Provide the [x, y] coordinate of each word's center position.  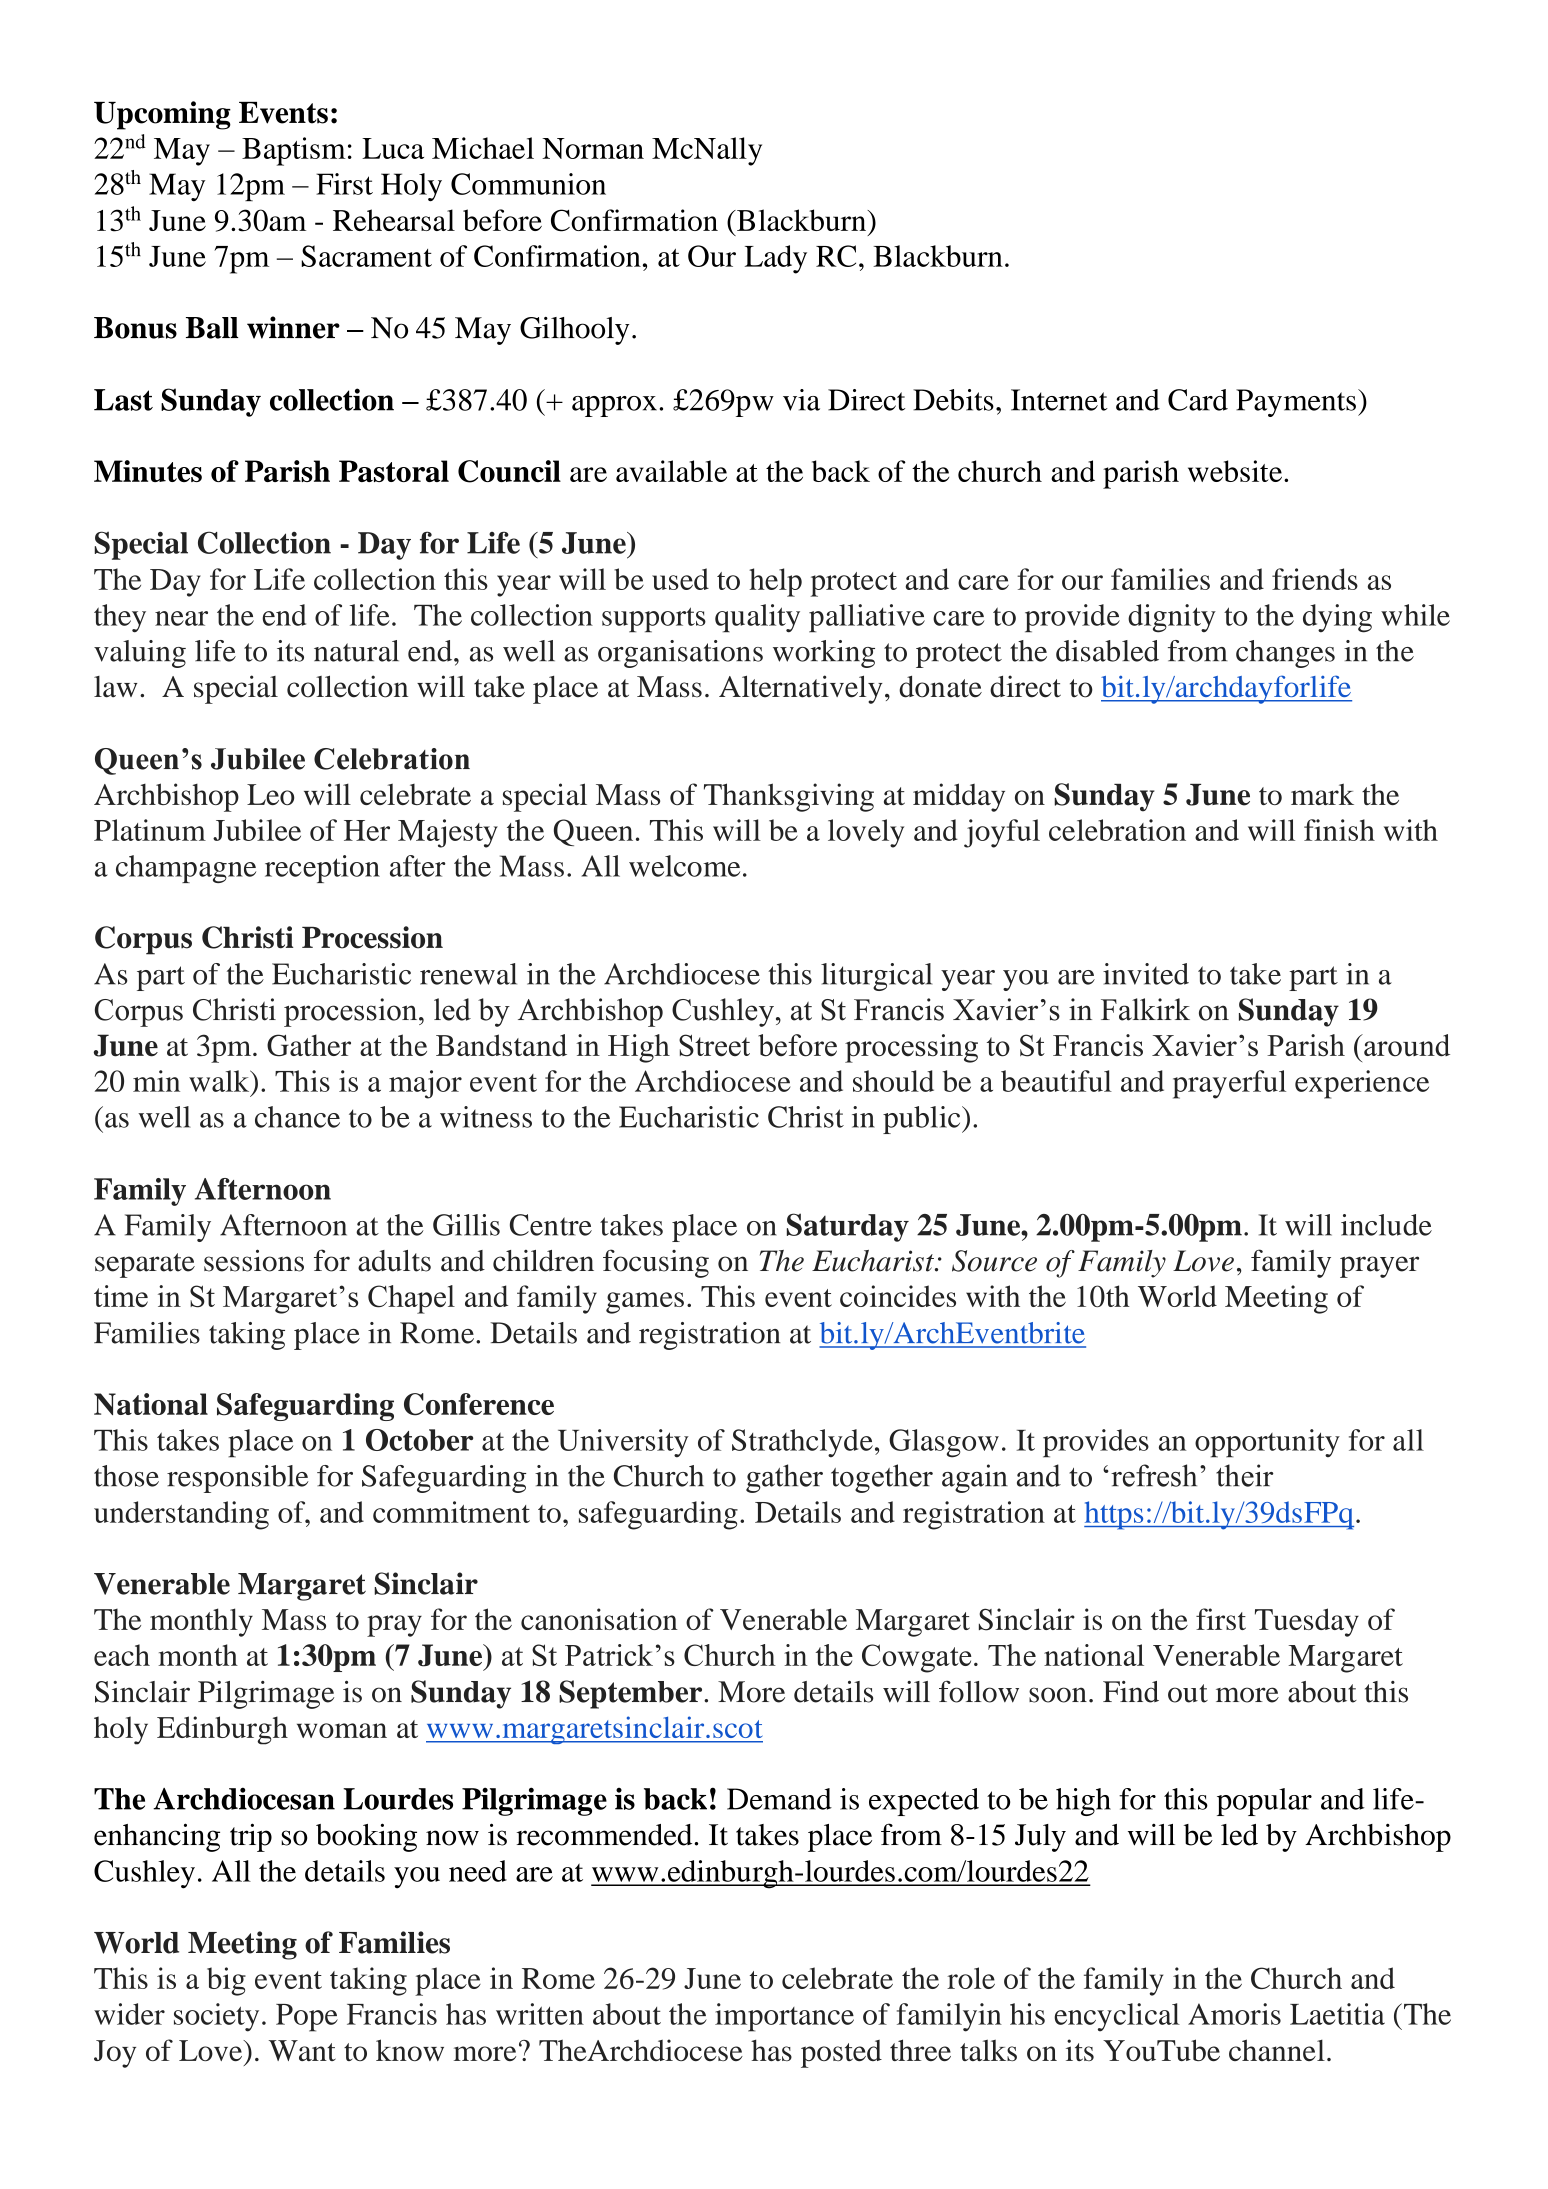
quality [757, 618]
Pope [307, 2018]
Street [714, 1045]
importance [784, 2017]
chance [297, 1117]
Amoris [1234, 2014]
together [882, 1478]
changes [1285, 654]
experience [1362, 1084]
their [1245, 1475]
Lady [776, 259]
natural [356, 651]
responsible [237, 1479]
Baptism [294, 151]
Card [1198, 400]
